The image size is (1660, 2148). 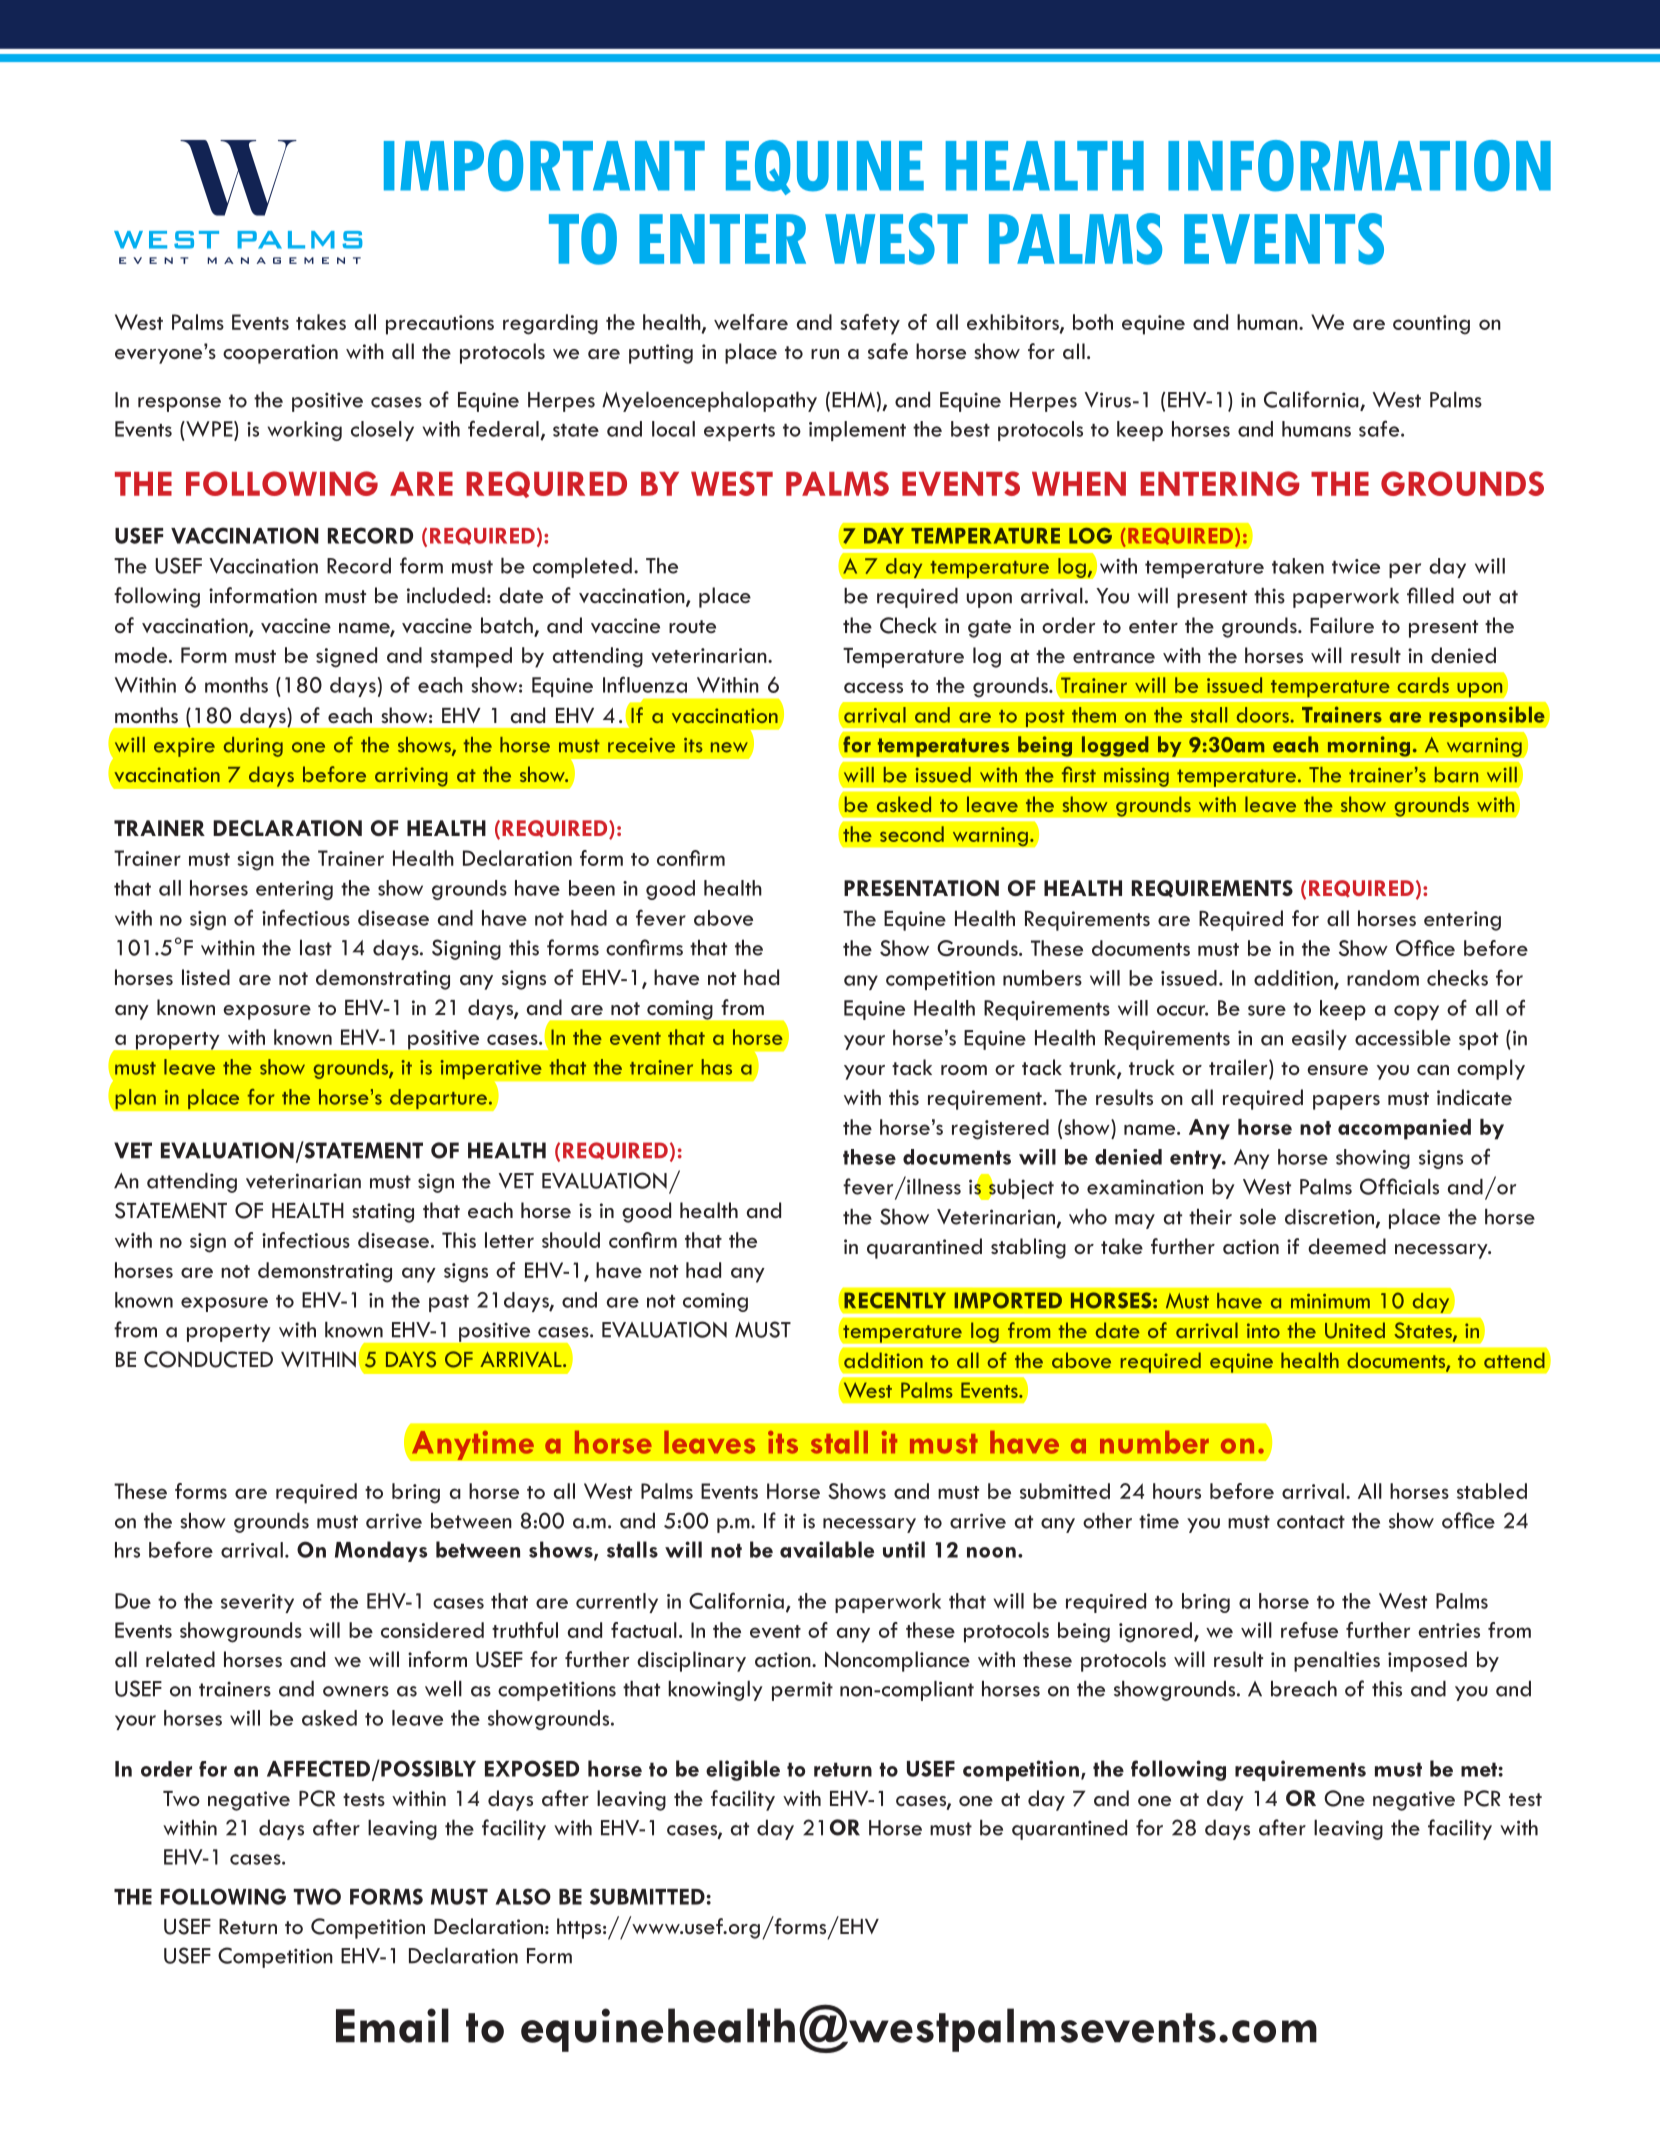 I want to click on welfare, so click(x=751, y=322).
